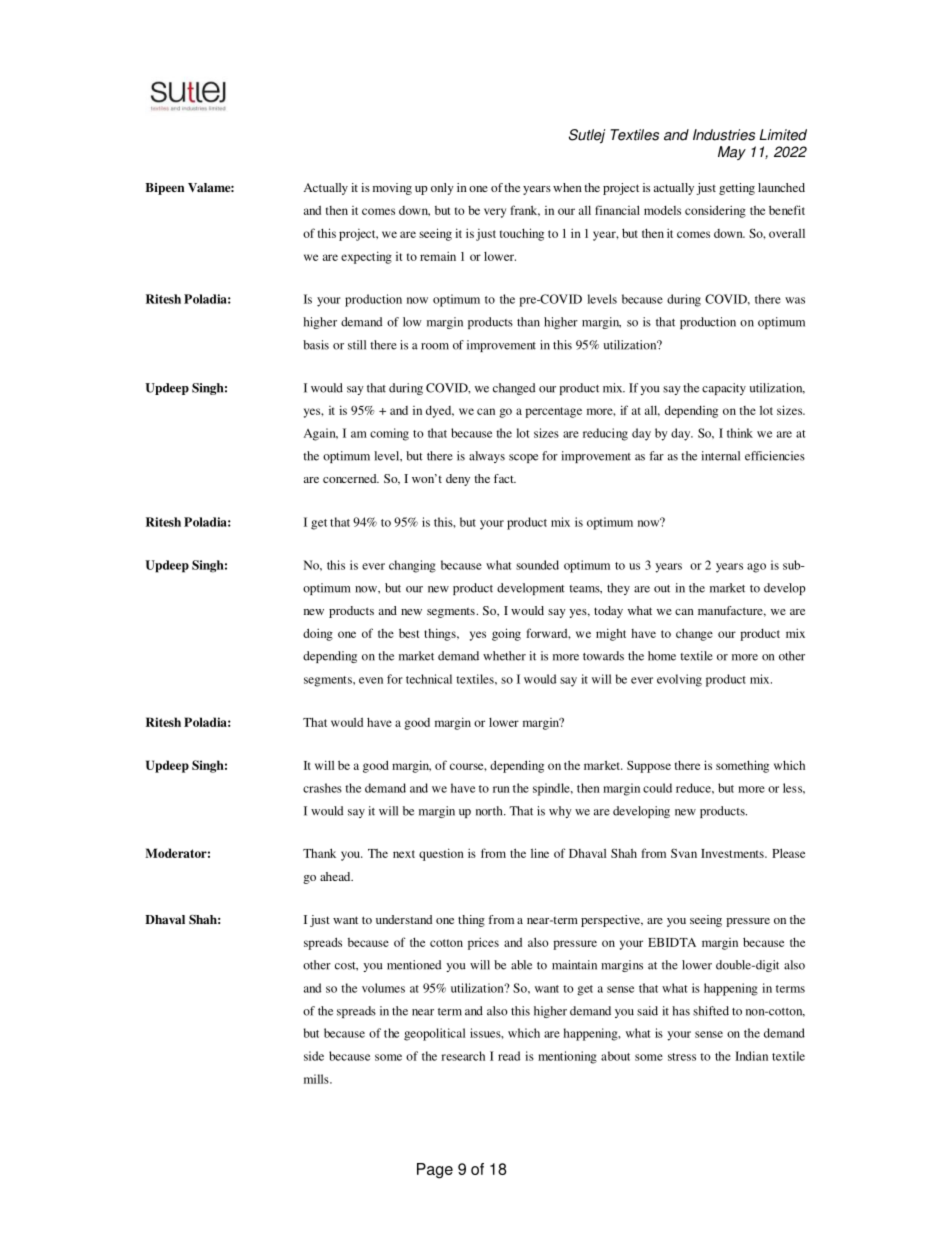 The image size is (952, 1233). Describe the element at coordinates (732, 153) in the screenshot. I see `May` at that location.
